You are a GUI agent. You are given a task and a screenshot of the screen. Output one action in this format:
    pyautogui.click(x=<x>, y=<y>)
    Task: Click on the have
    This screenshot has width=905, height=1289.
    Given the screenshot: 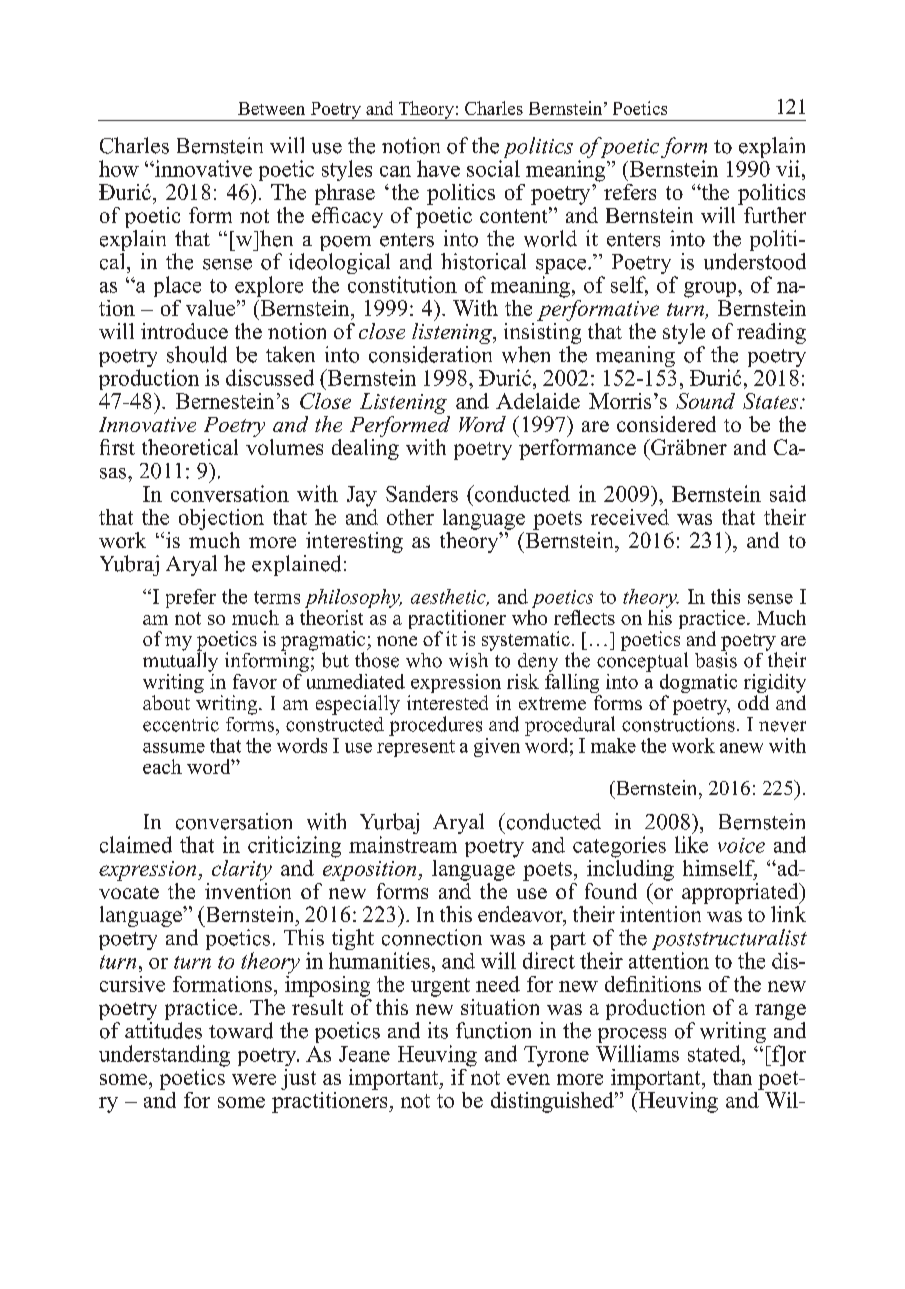 What is the action you would take?
    pyautogui.click(x=438, y=168)
